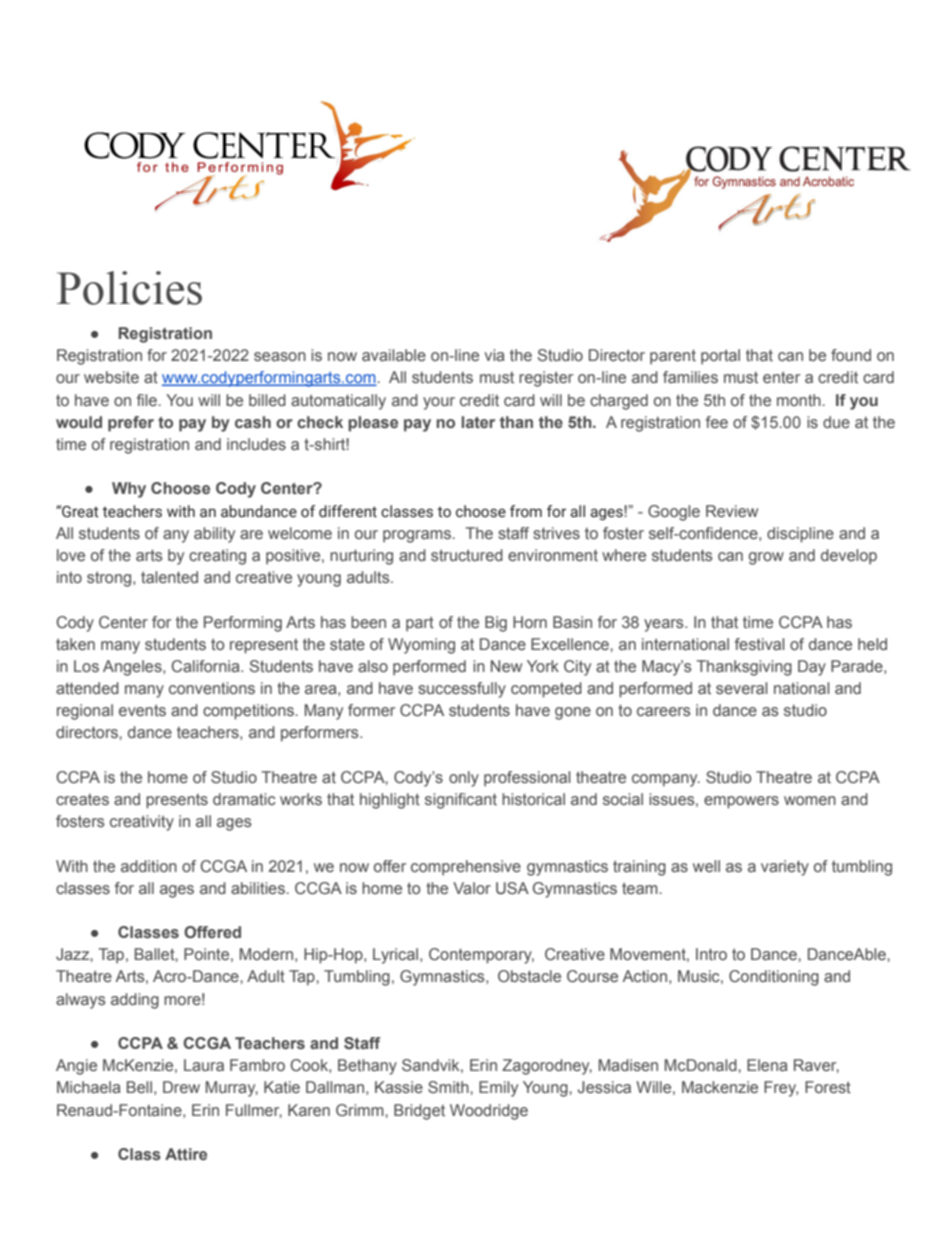  What do you see at coordinates (419, 1112) in the screenshot?
I see `Bridget` at bounding box center [419, 1112].
